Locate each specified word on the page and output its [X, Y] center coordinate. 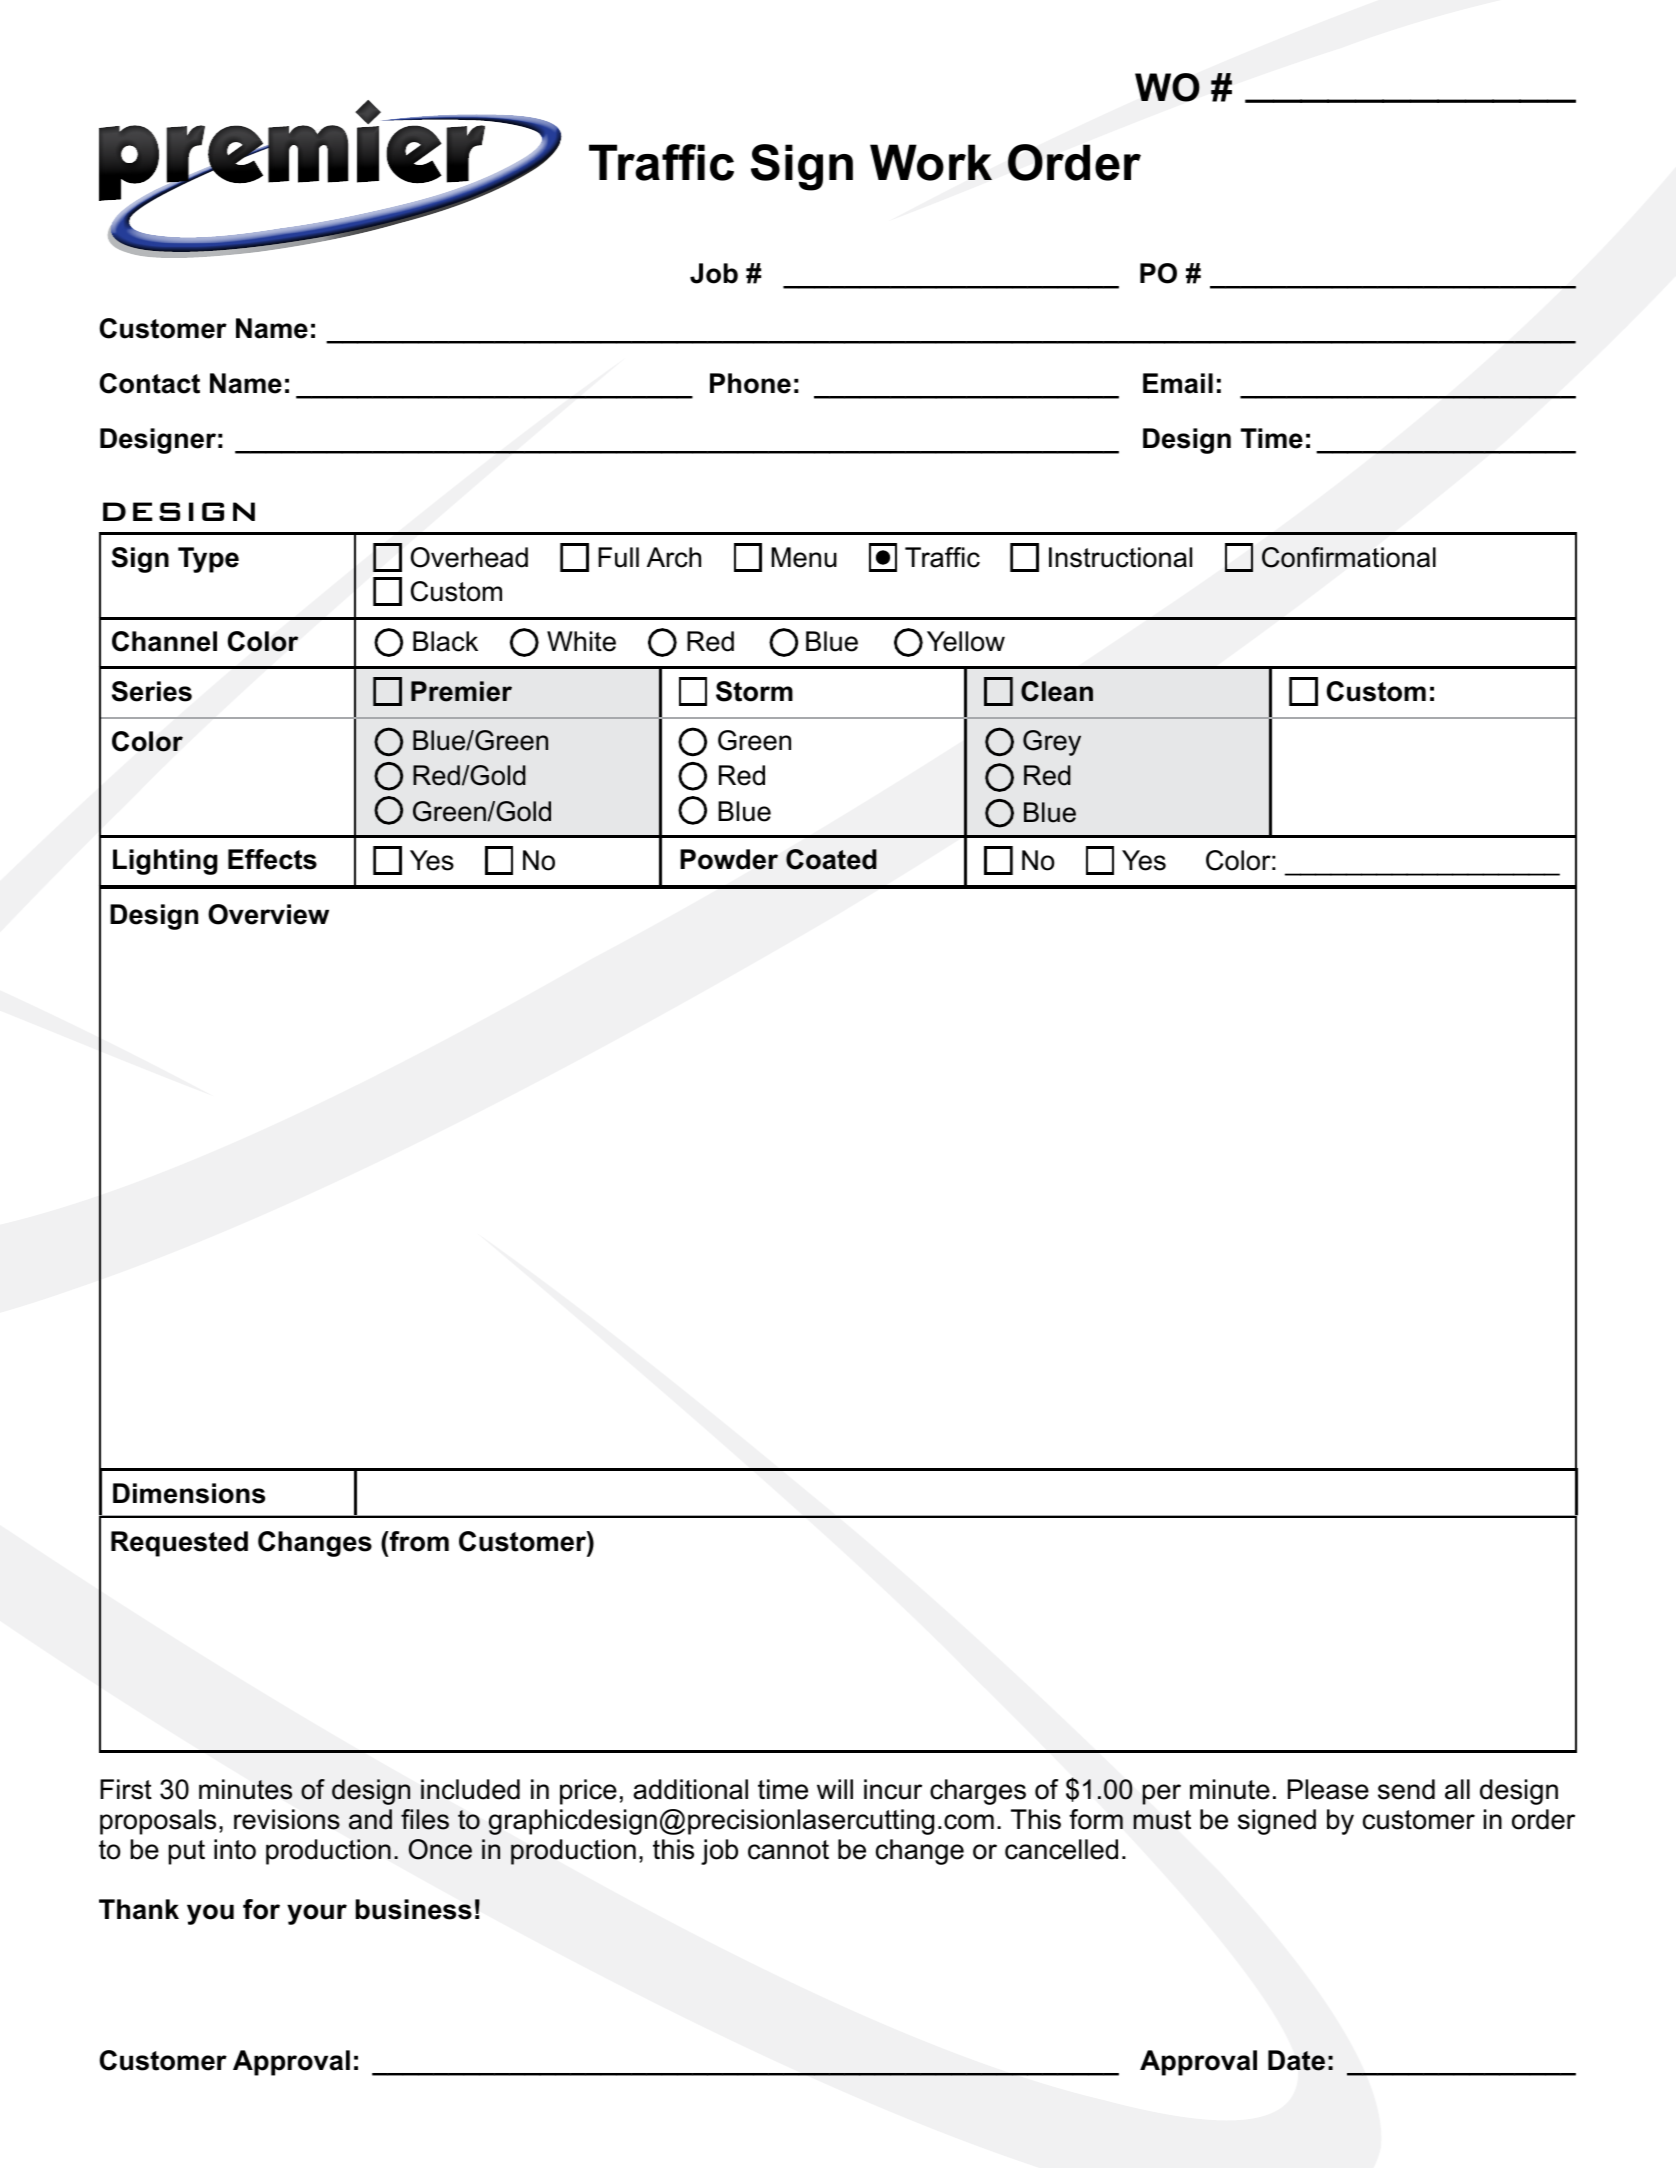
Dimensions [189, 1493]
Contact [150, 383]
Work [931, 162]
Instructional [1120, 557]
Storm [754, 691]
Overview [268, 914]
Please [1328, 1789]
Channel [164, 641]
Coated [831, 859]
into [235, 1849]
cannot [788, 1850]
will [835, 1789]
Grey [1052, 743]
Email [1178, 383]
